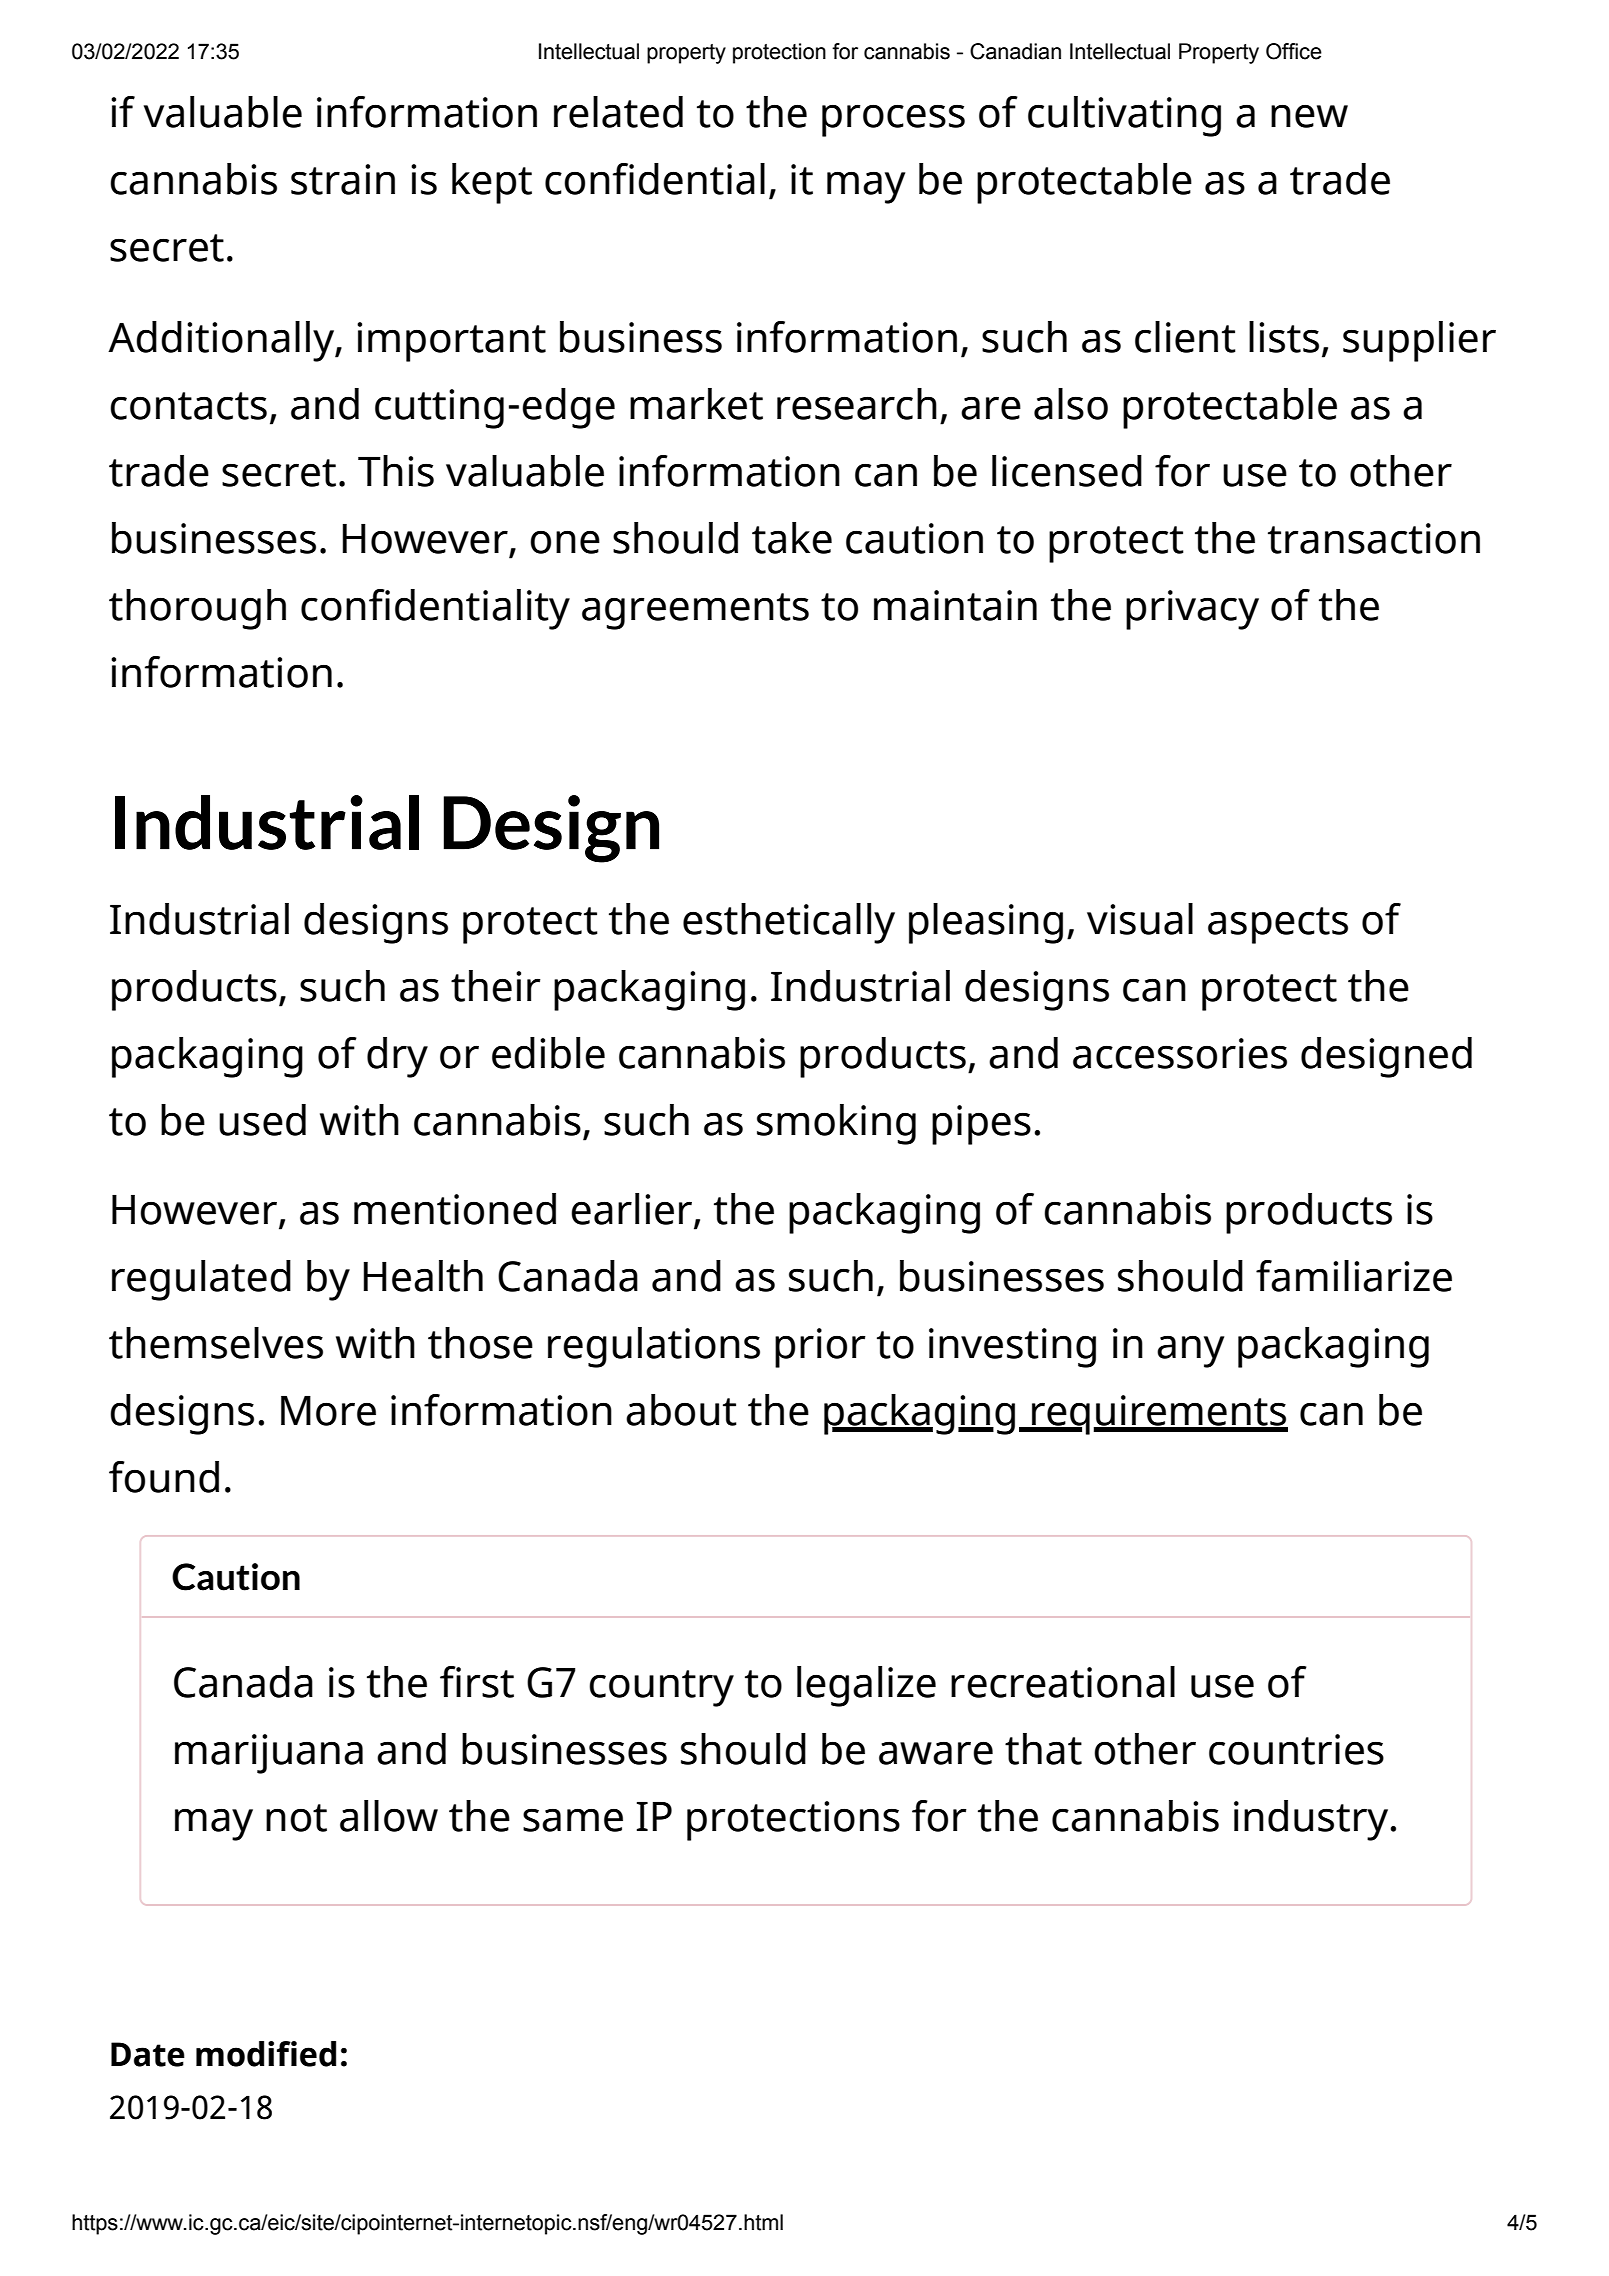 This screenshot has width=1609, height=2276. Describe the element at coordinates (1312, 1820) in the screenshot. I see `industry` at that location.
